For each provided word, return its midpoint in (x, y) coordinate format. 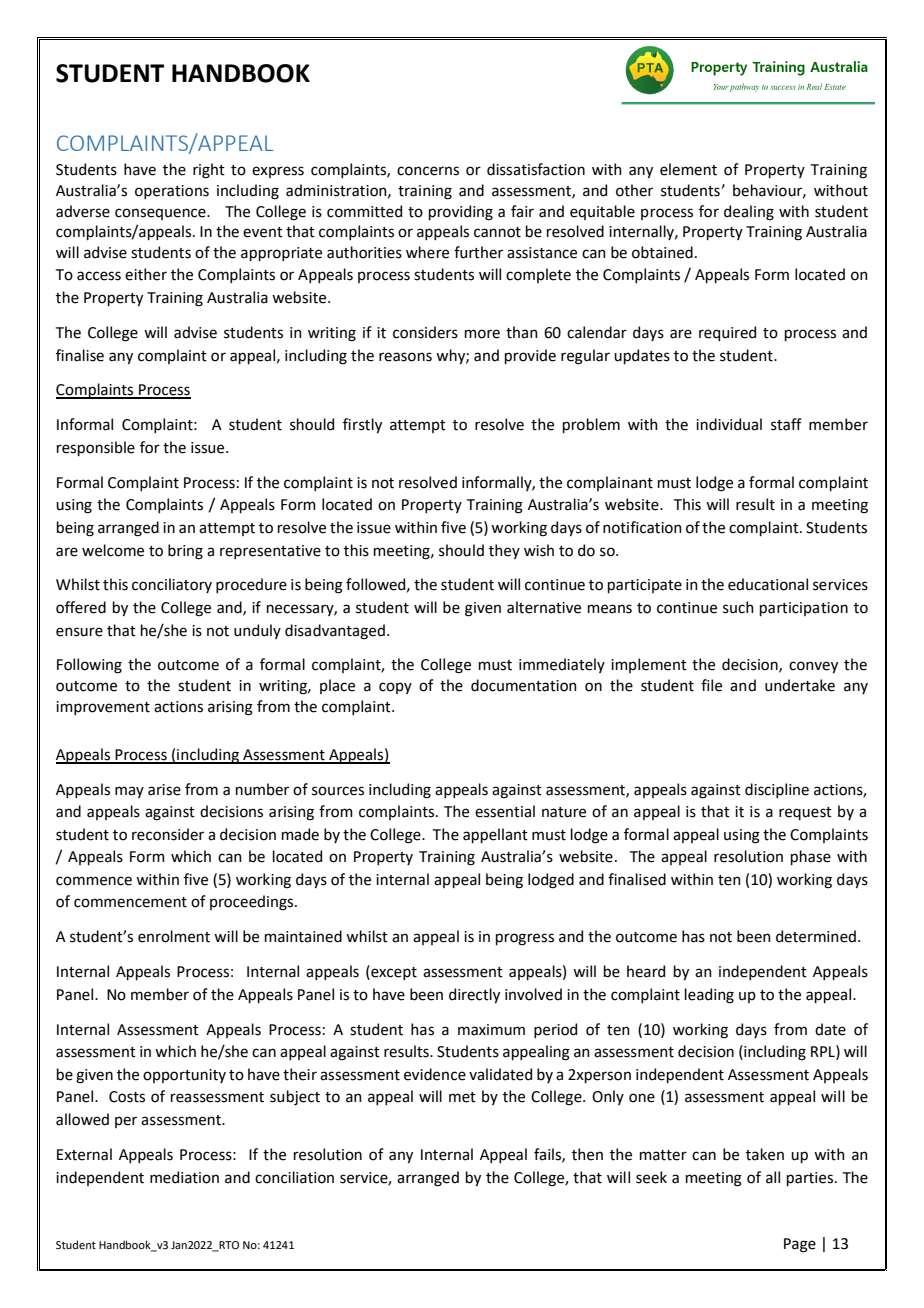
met (462, 1097)
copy (395, 688)
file (711, 685)
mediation (184, 1177)
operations (172, 192)
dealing (749, 213)
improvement (103, 708)
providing (461, 213)
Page (800, 1245)
